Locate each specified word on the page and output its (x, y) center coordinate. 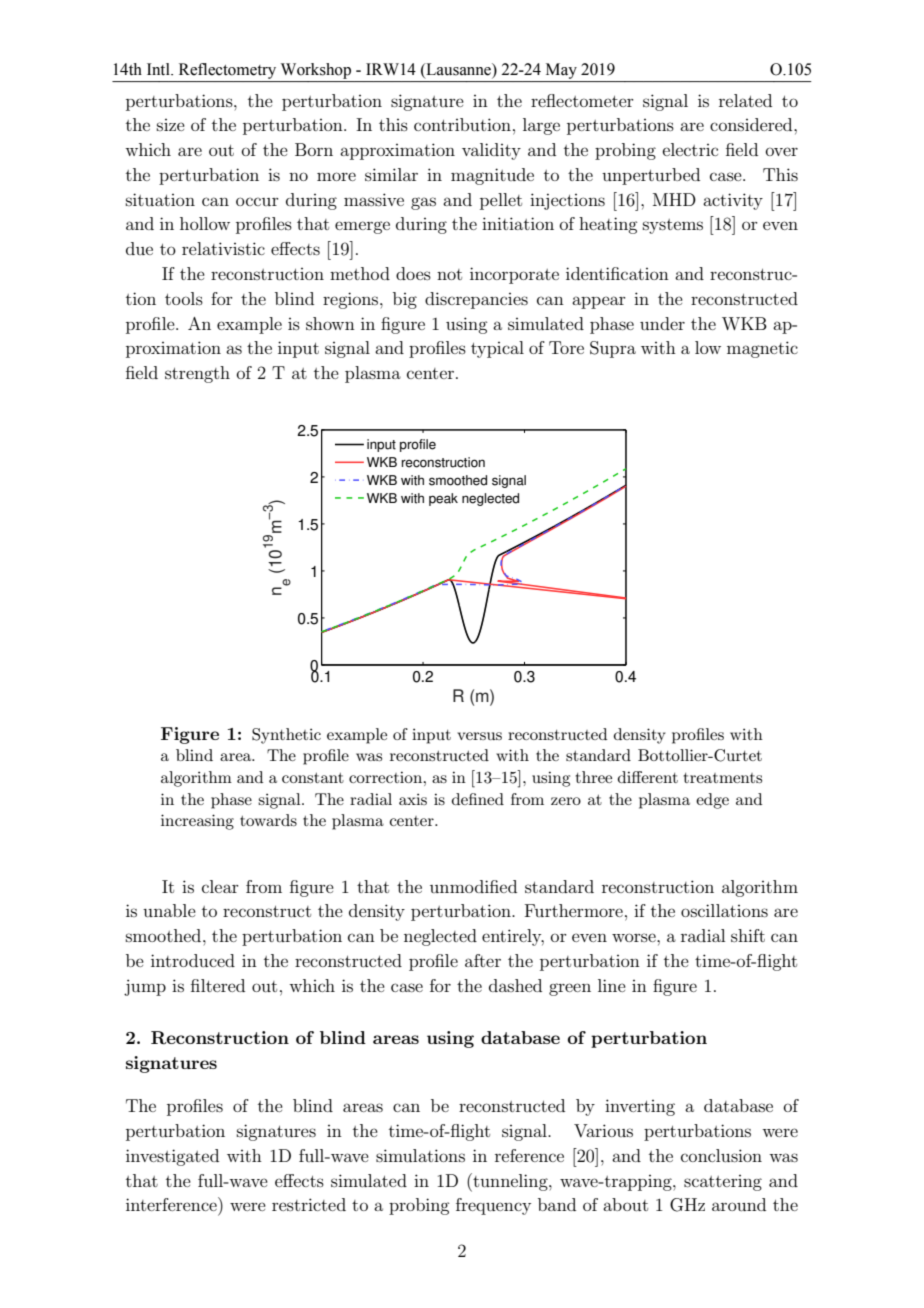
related (745, 100)
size (171, 125)
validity (491, 151)
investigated (172, 1157)
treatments (723, 778)
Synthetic (286, 736)
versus (479, 736)
